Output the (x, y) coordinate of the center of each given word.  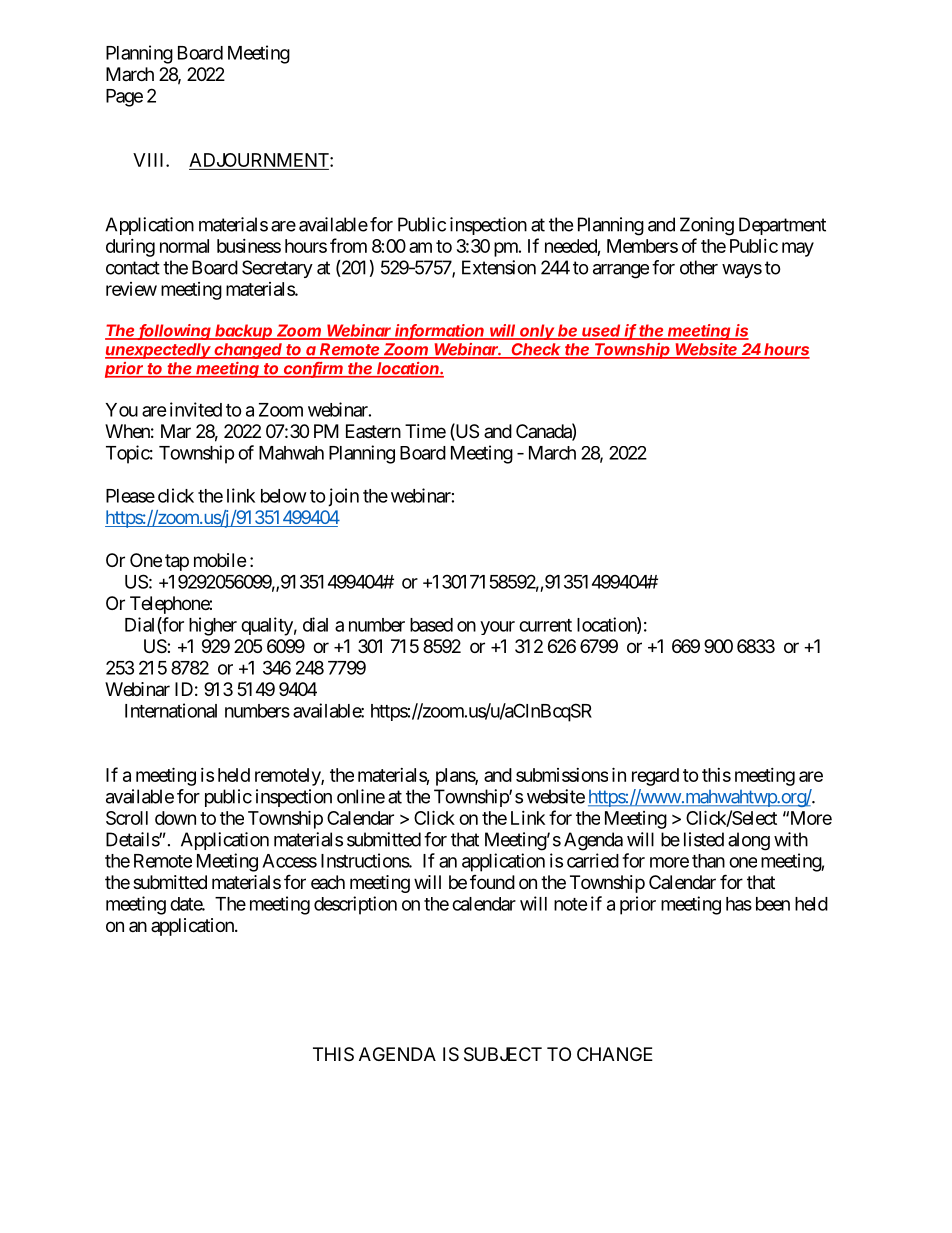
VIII (150, 160)
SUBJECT (503, 1054)
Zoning (707, 226)
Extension (499, 267)
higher (213, 626)
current (545, 625)
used (602, 331)
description (355, 905)
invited (196, 409)
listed (704, 839)
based (431, 625)
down (175, 818)
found (492, 882)
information (440, 331)
